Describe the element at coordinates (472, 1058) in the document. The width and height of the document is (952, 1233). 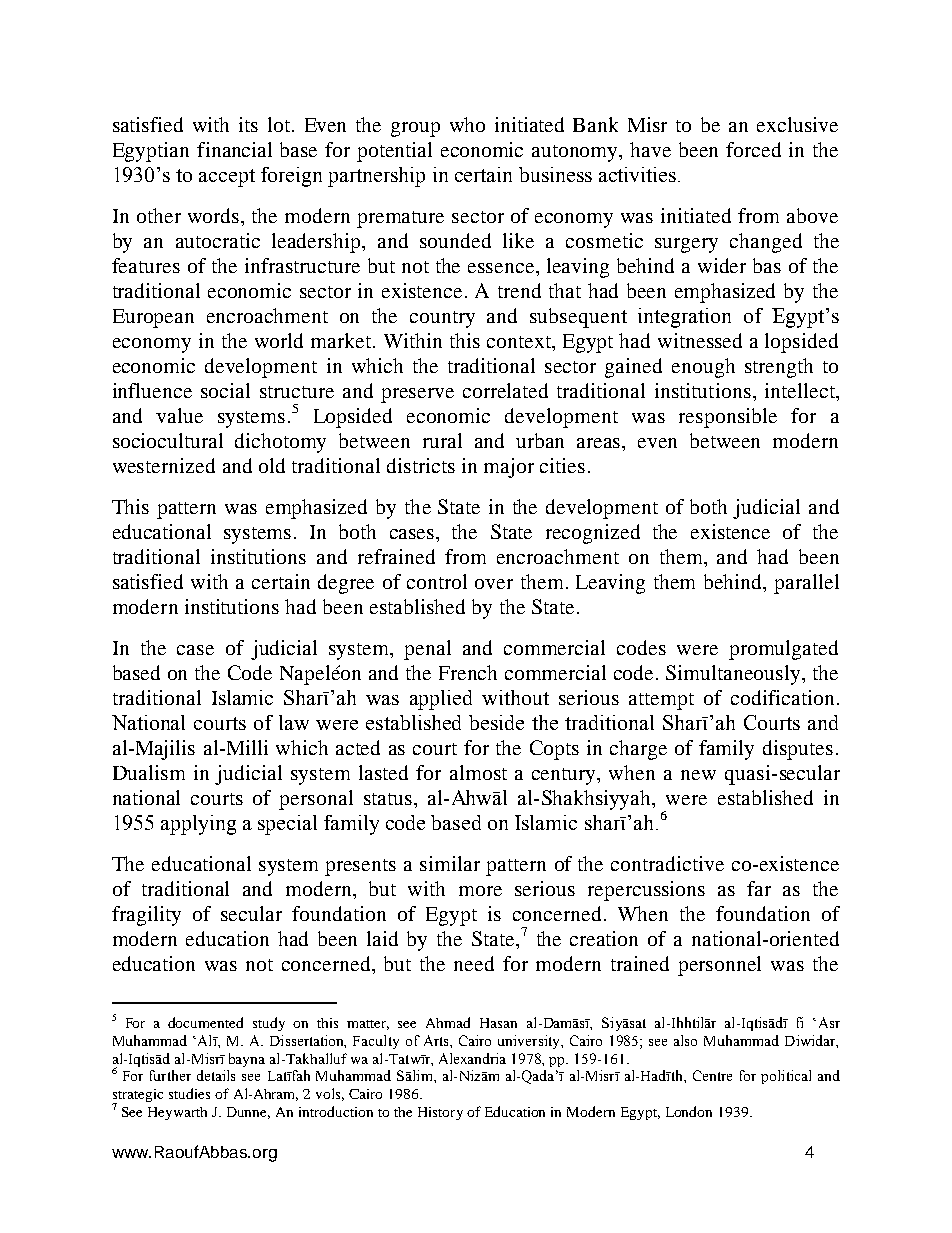
I see `Alexandria` at that location.
